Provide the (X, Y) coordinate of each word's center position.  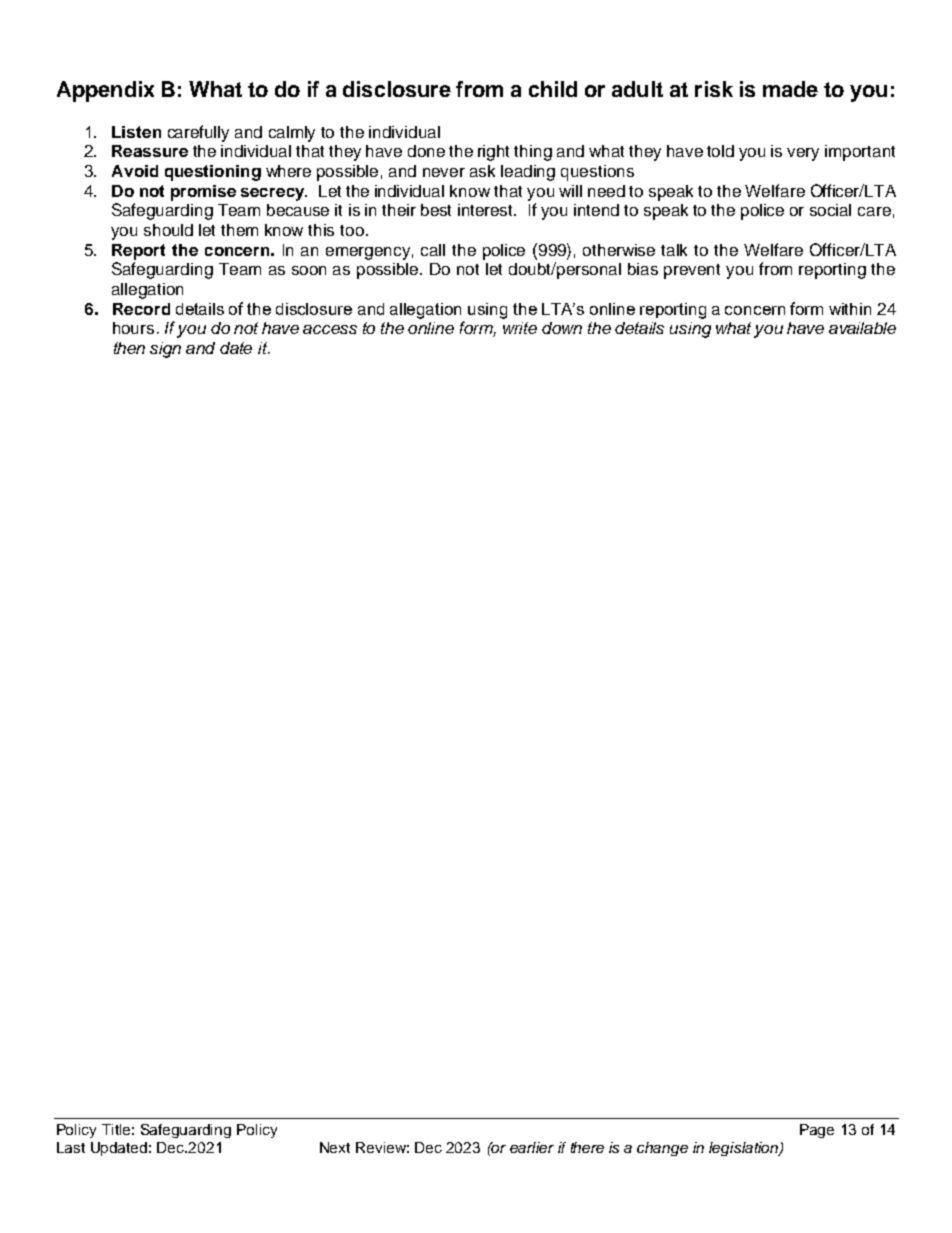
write (520, 328)
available (862, 328)
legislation (744, 1149)
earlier (532, 1147)
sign (165, 350)
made (790, 89)
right (493, 153)
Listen (136, 132)
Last (71, 1147)
